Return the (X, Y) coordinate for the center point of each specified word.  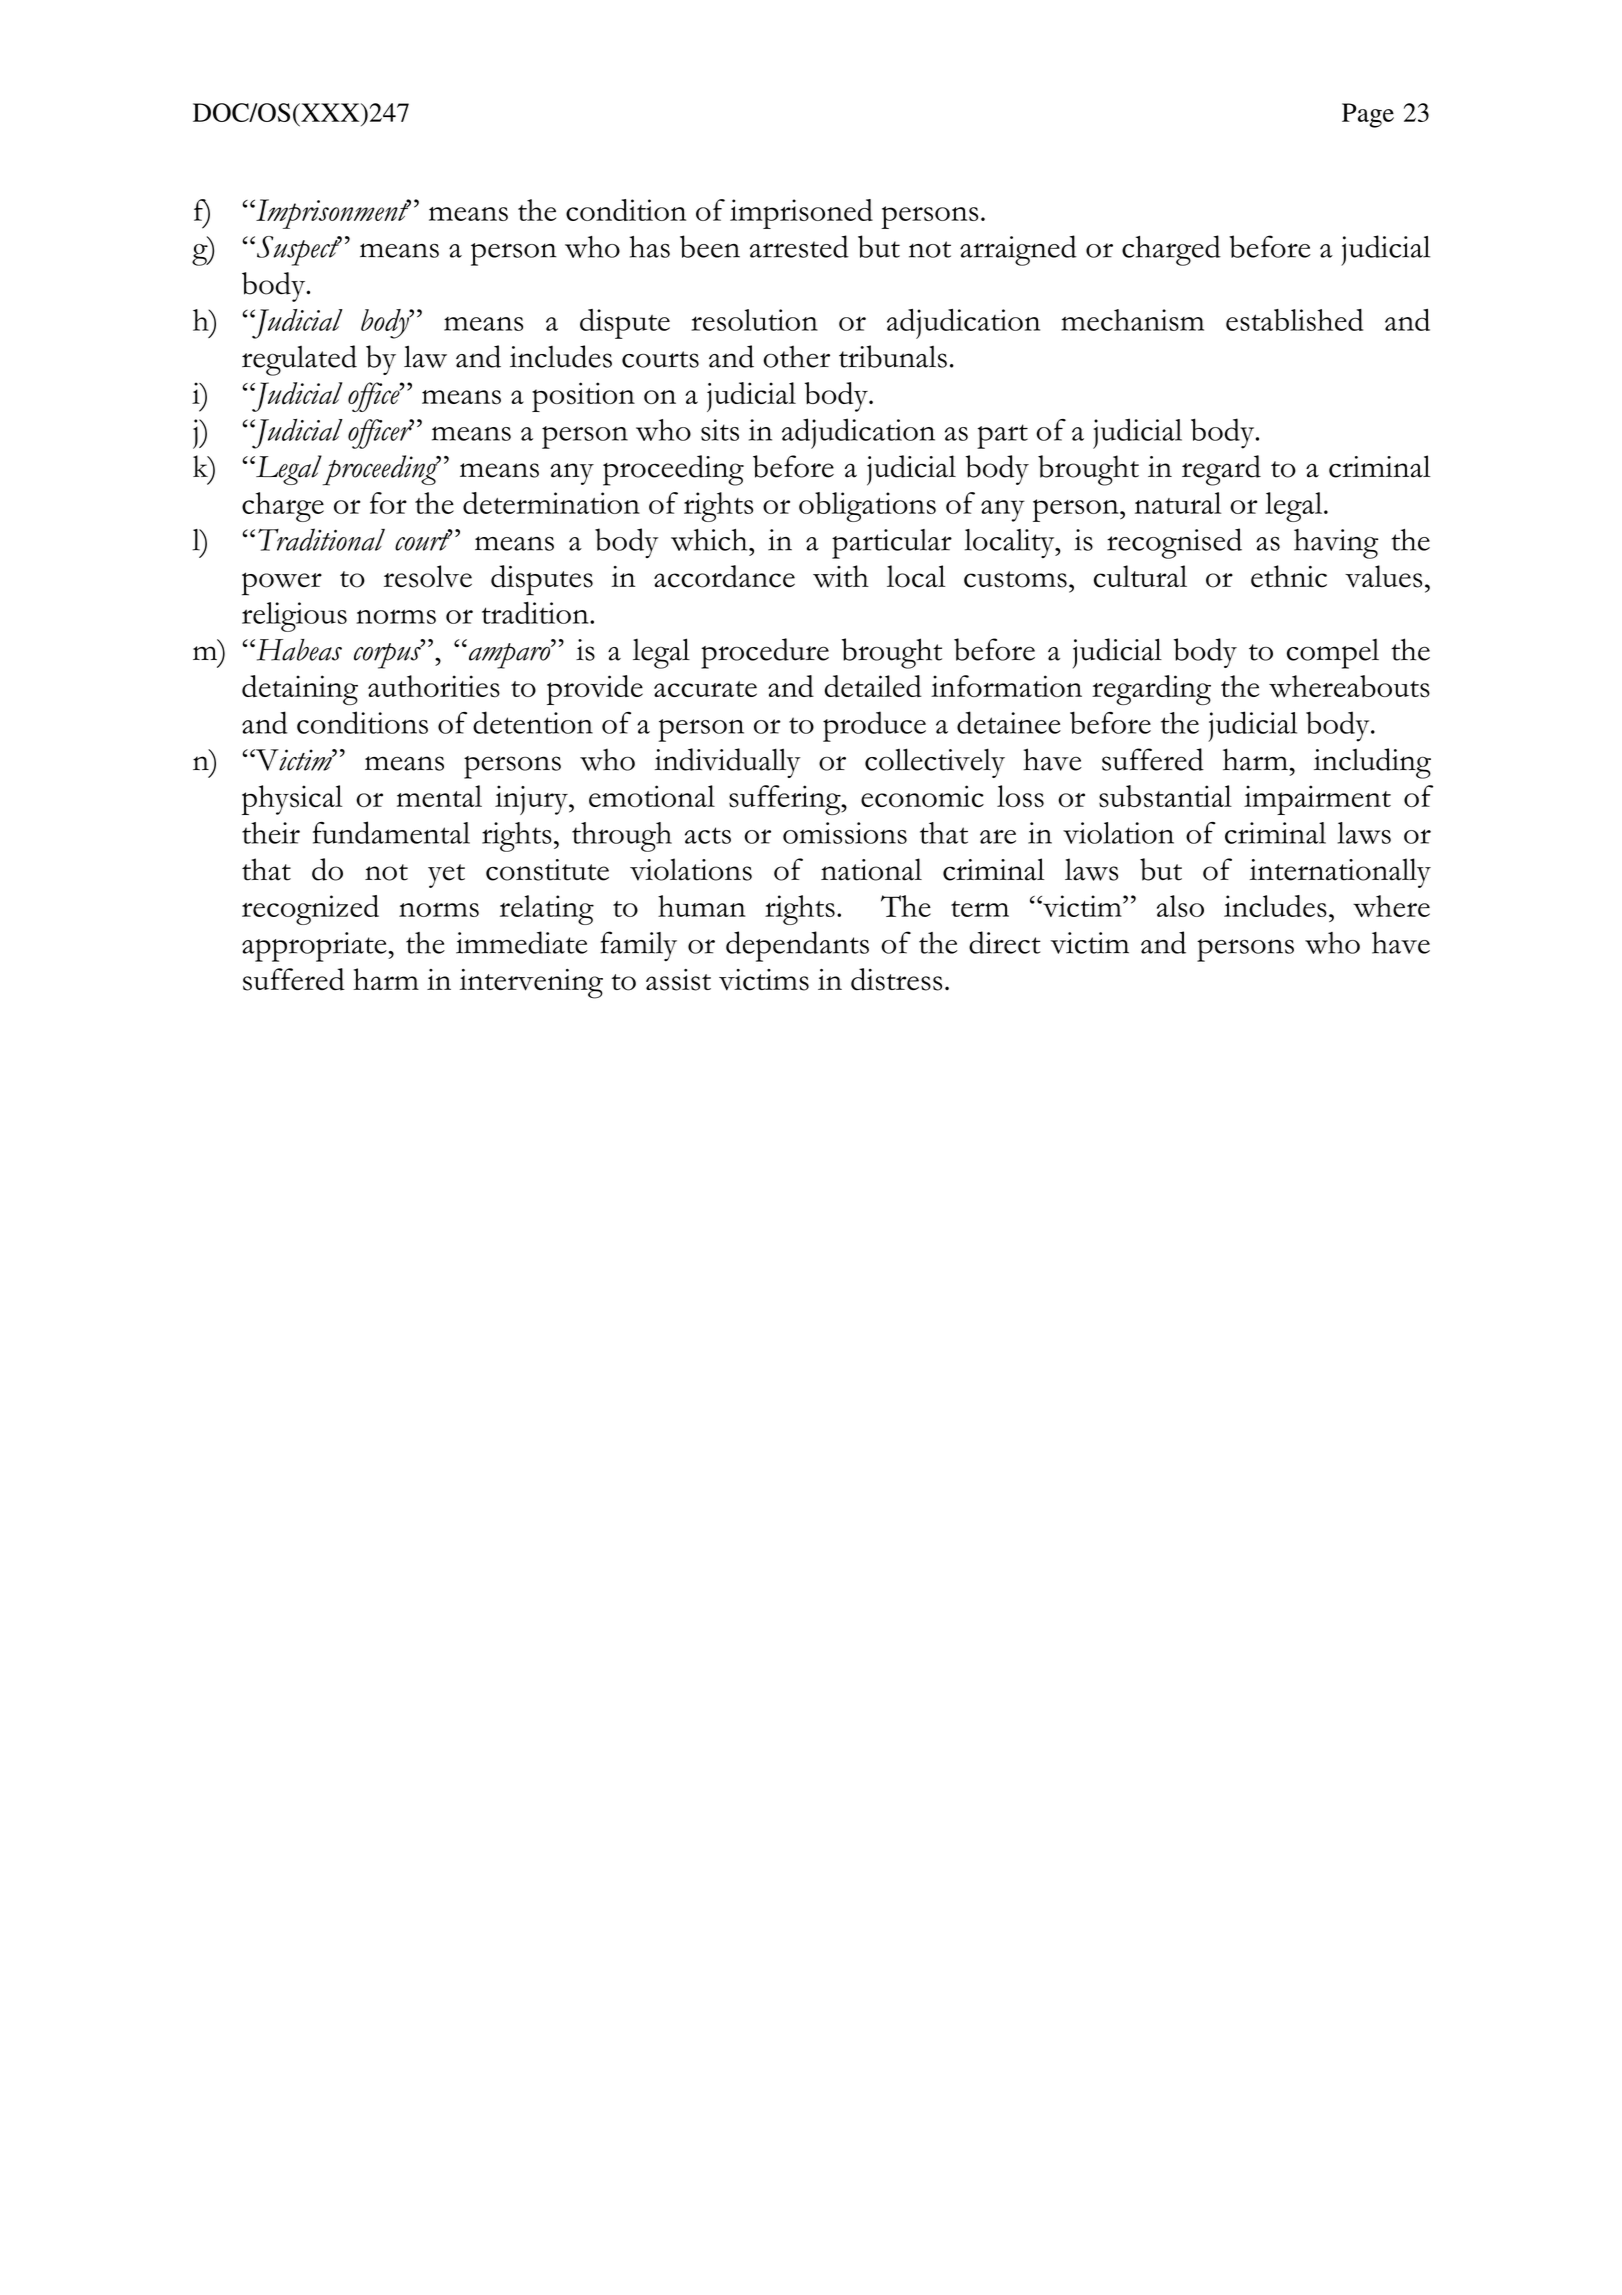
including (1372, 763)
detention (533, 722)
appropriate (315, 947)
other (796, 356)
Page (1368, 115)
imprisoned (801, 214)
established (1294, 320)
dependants (797, 946)
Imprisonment (332, 214)
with (841, 576)
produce (874, 726)
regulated (299, 360)
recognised (1174, 543)
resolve (428, 576)
